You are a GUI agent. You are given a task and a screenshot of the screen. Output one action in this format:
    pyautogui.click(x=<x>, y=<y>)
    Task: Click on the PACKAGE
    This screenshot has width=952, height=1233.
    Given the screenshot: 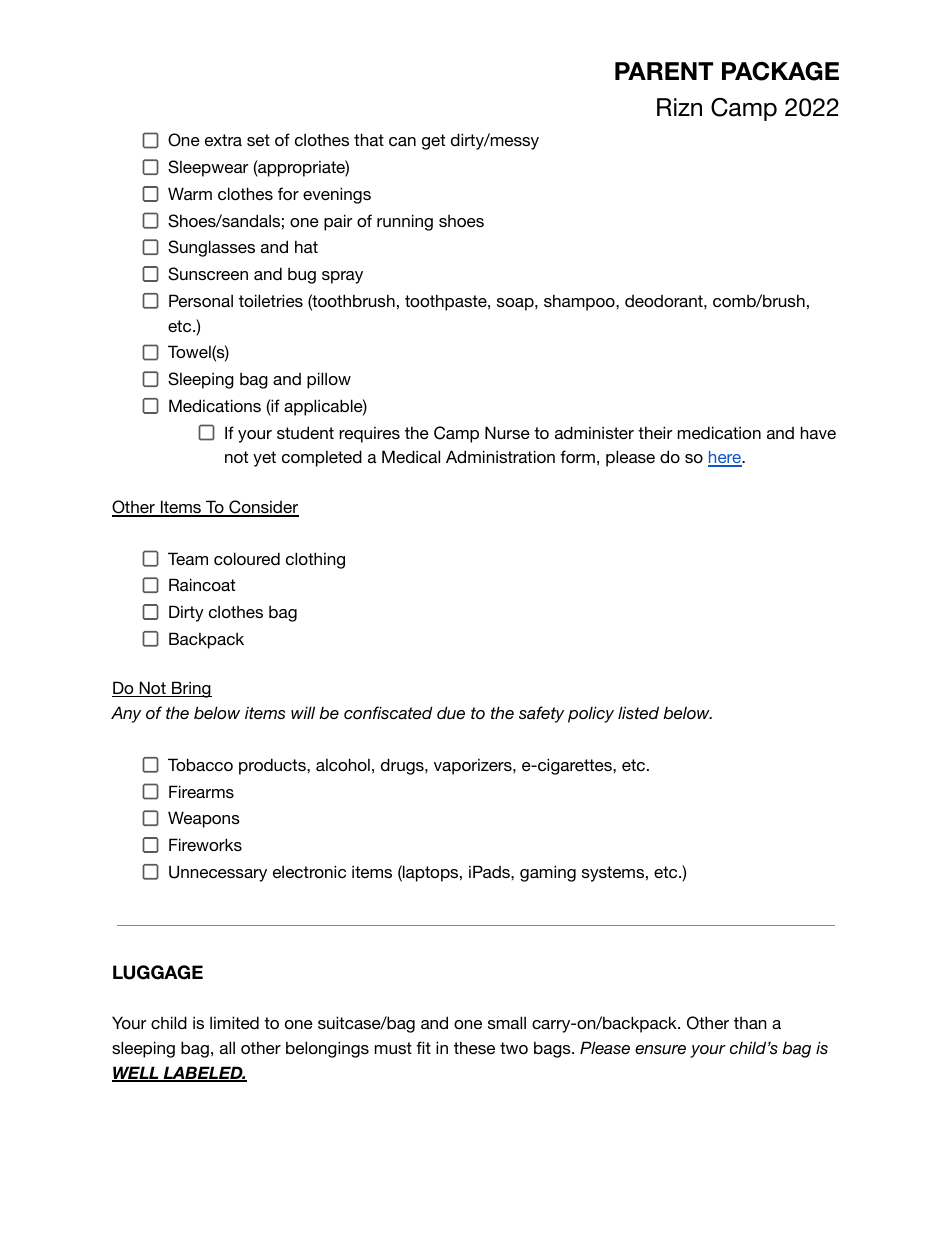 What is the action you would take?
    pyautogui.click(x=780, y=71)
